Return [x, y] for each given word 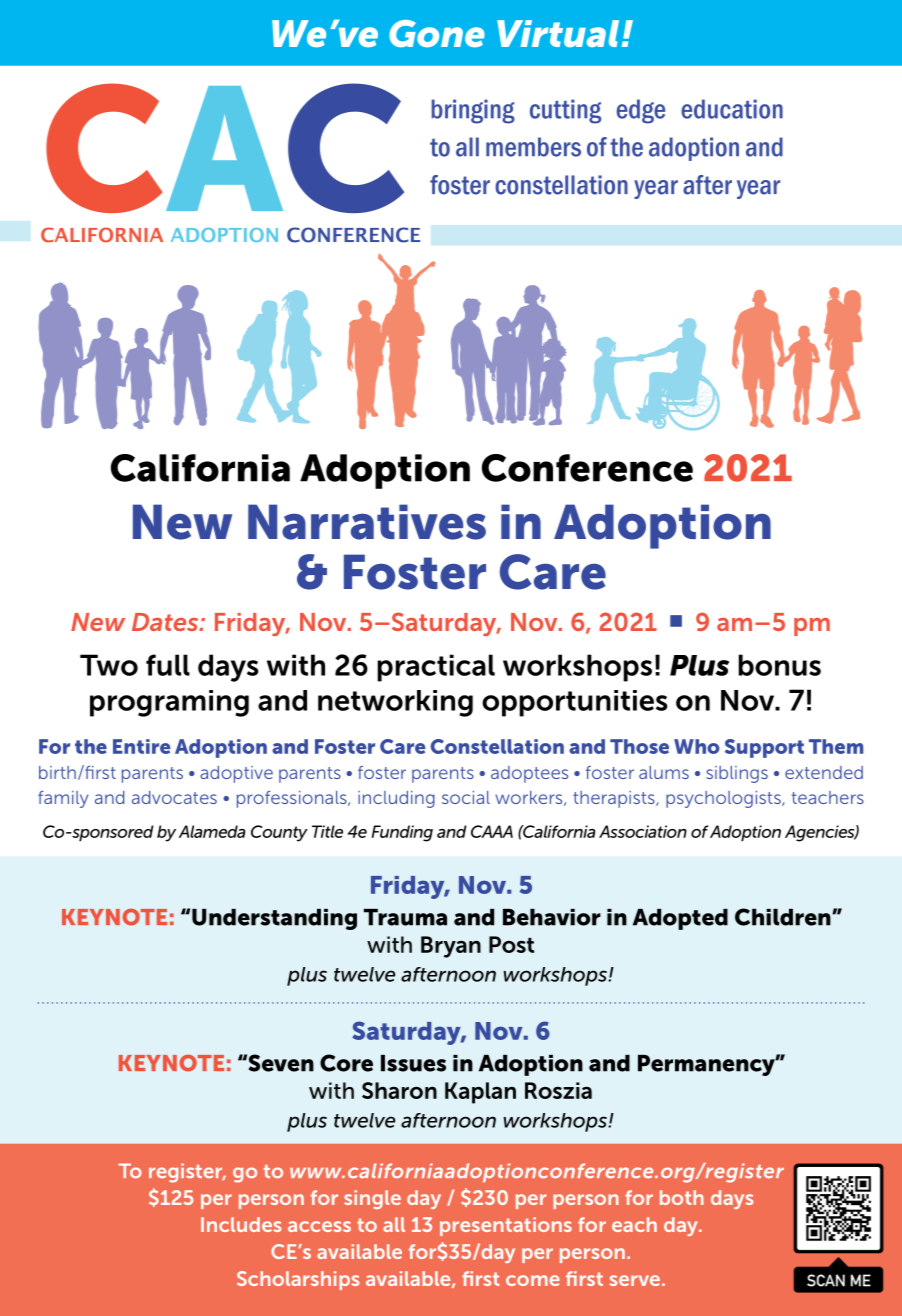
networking [395, 703]
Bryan [451, 947]
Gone [437, 33]
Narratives [367, 522]
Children [784, 917]
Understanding [274, 919]
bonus [779, 665]
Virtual [558, 33]
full [168, 665]
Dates [166, 622]
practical [436, 668]
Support [764, 748]
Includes [241, 1224]
